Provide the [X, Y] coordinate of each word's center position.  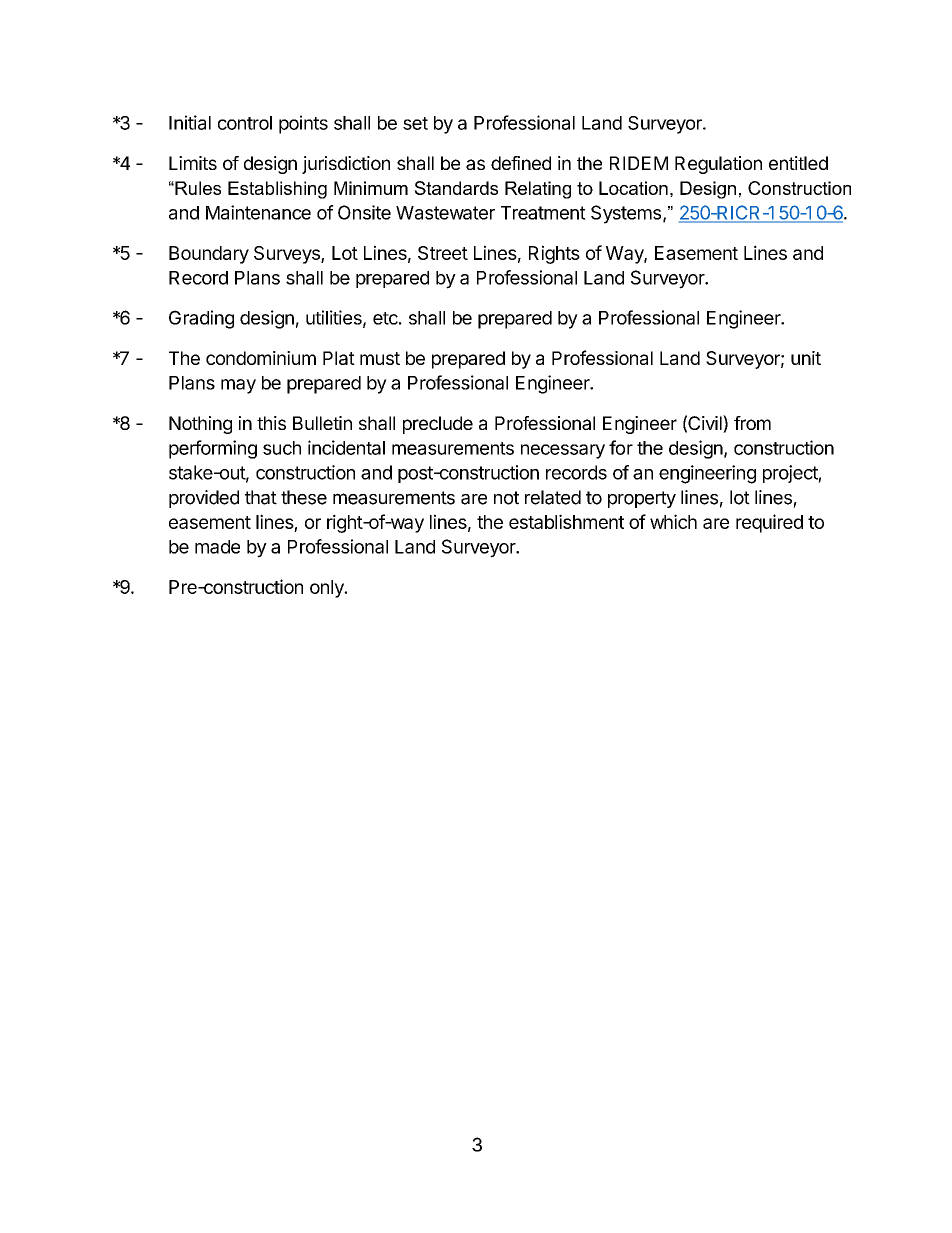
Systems [626, 214]
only [328, 589]
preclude [438, 425]
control [245, 123]
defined [521, 163]
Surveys [288, 255]
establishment [566, 521]
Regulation [718, 165]
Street [443, 253]
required [769, 523]
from [752, 423]
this [271, 423]
